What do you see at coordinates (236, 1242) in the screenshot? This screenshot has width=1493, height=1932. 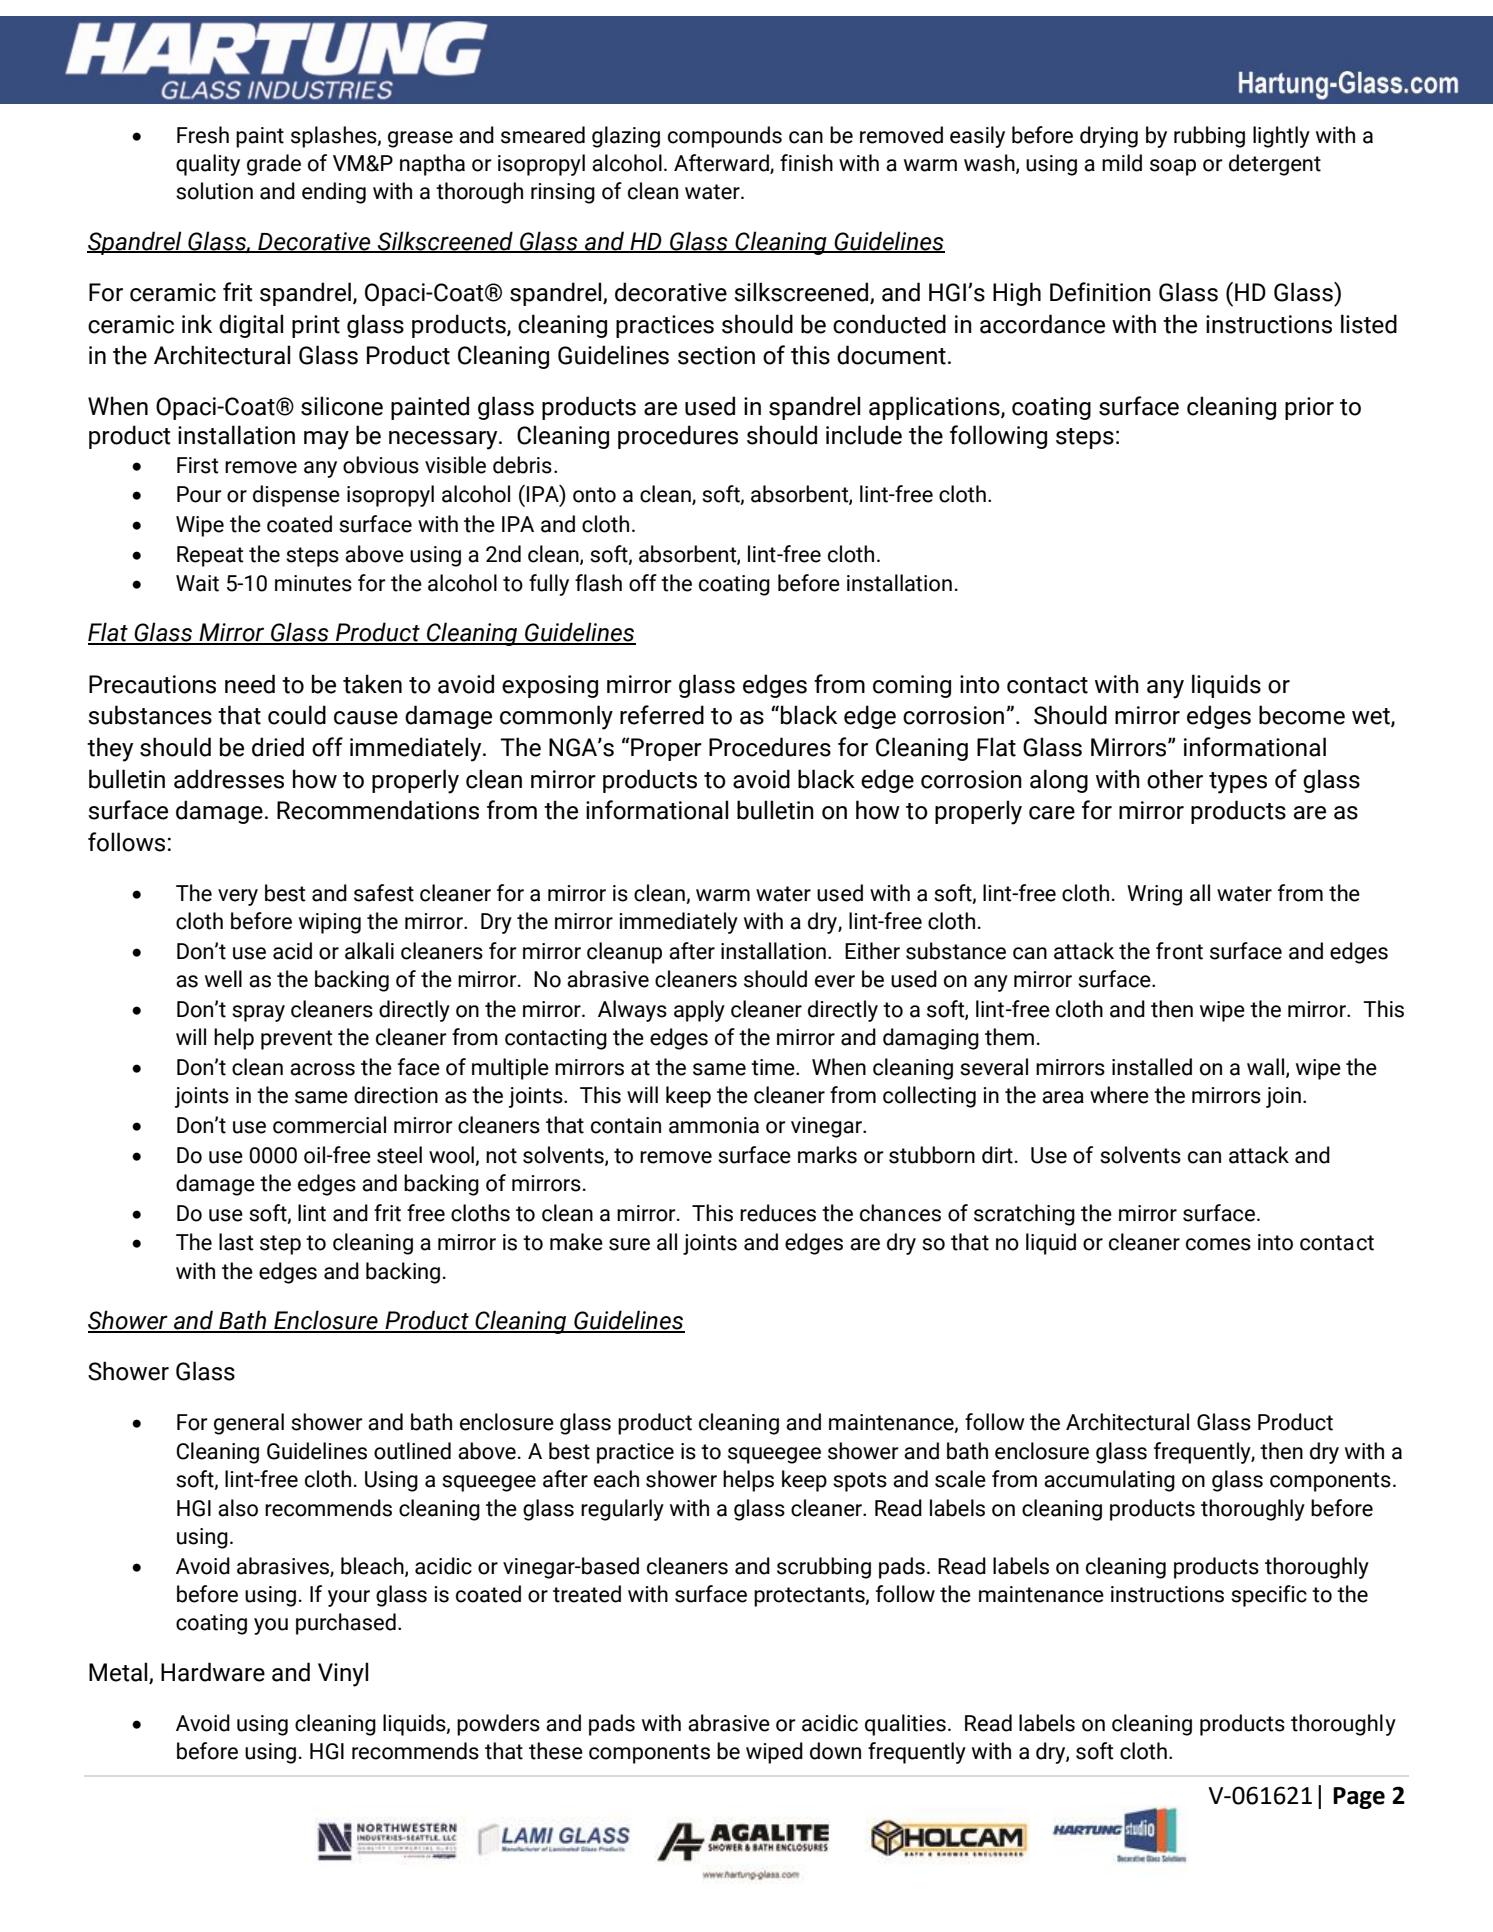 I see `last` at bounding box center [236, 1242].
